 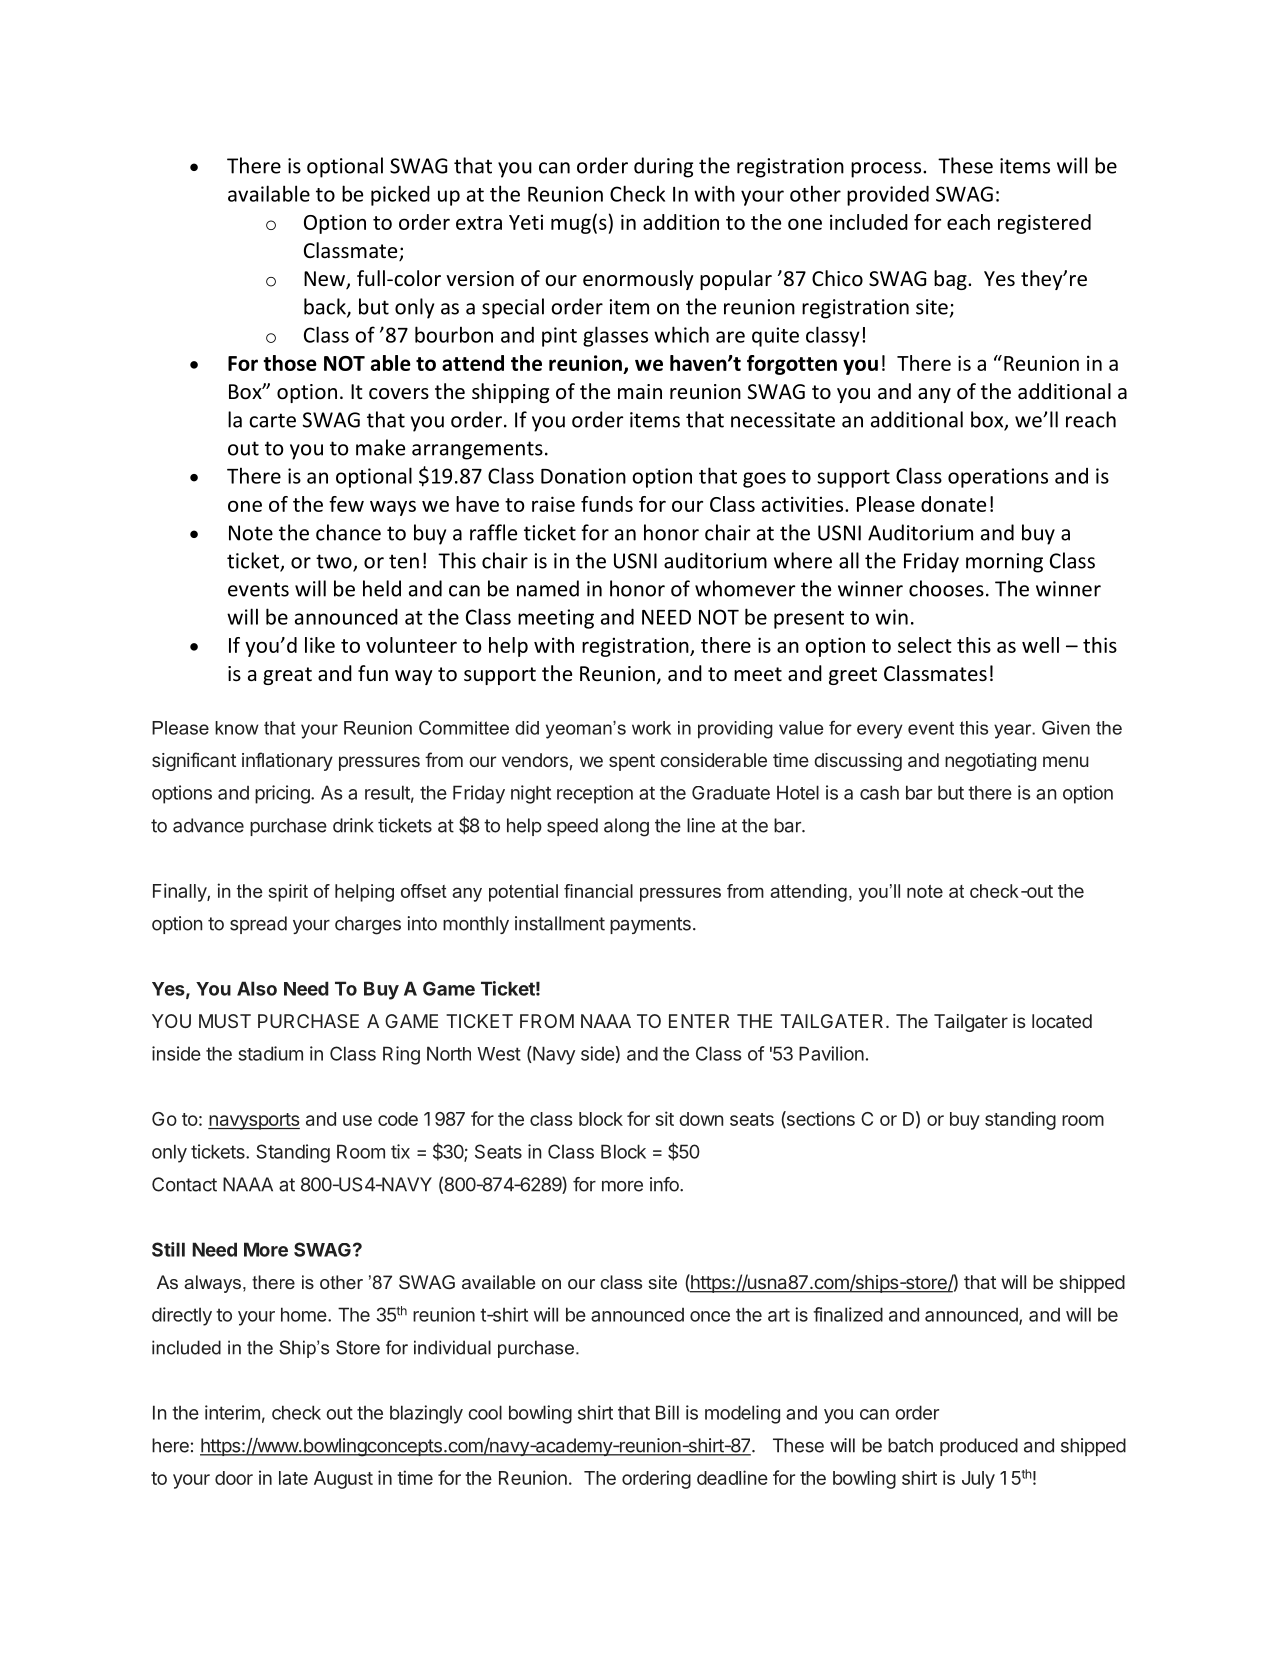 I want to click on chooses, so click(x=946, y=588).
